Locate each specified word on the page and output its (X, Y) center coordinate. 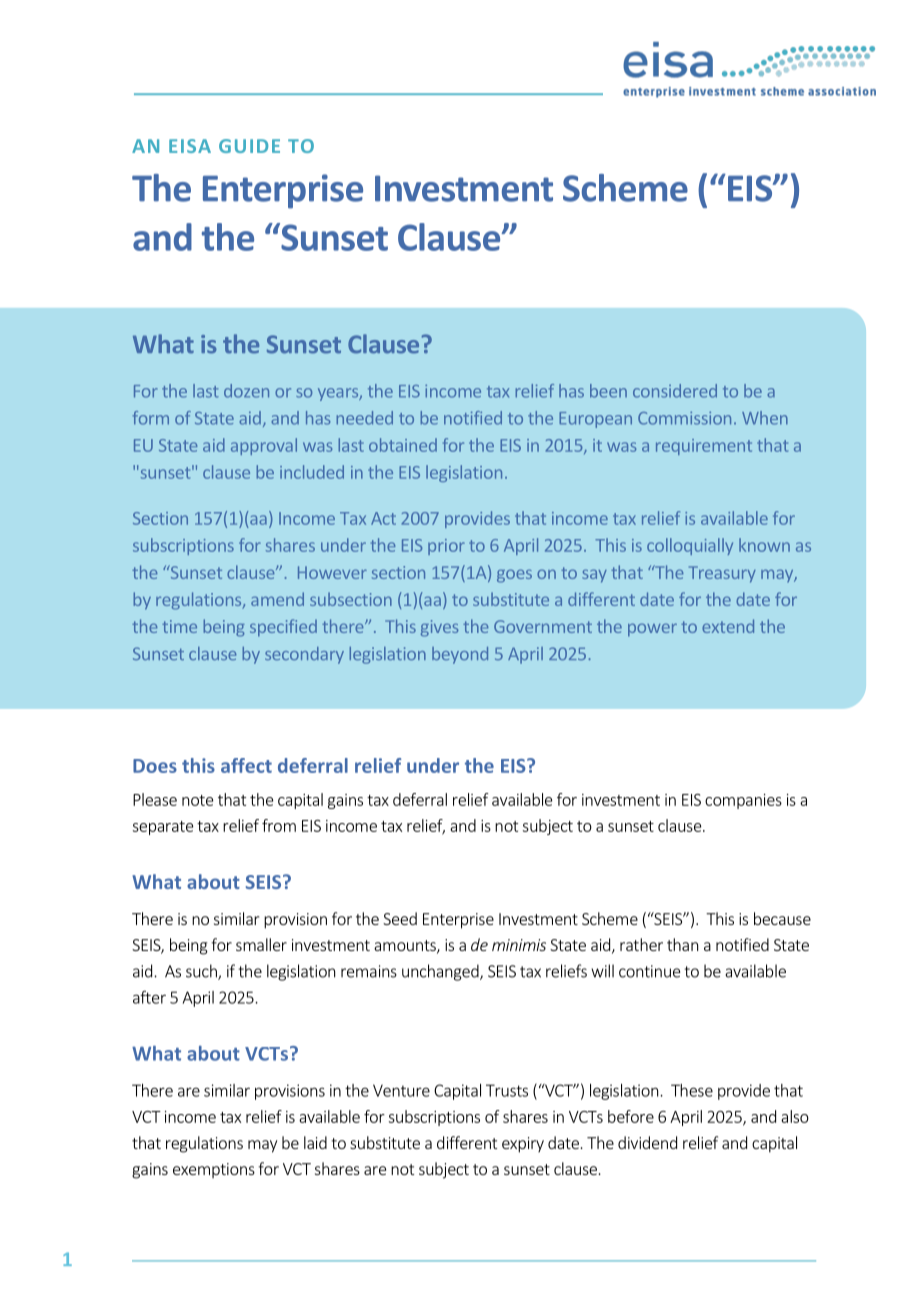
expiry (523, 1145)
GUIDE (249, 146)
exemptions (214, 1170)
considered (675, 391)
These (692, 1090)
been (608, 391)
